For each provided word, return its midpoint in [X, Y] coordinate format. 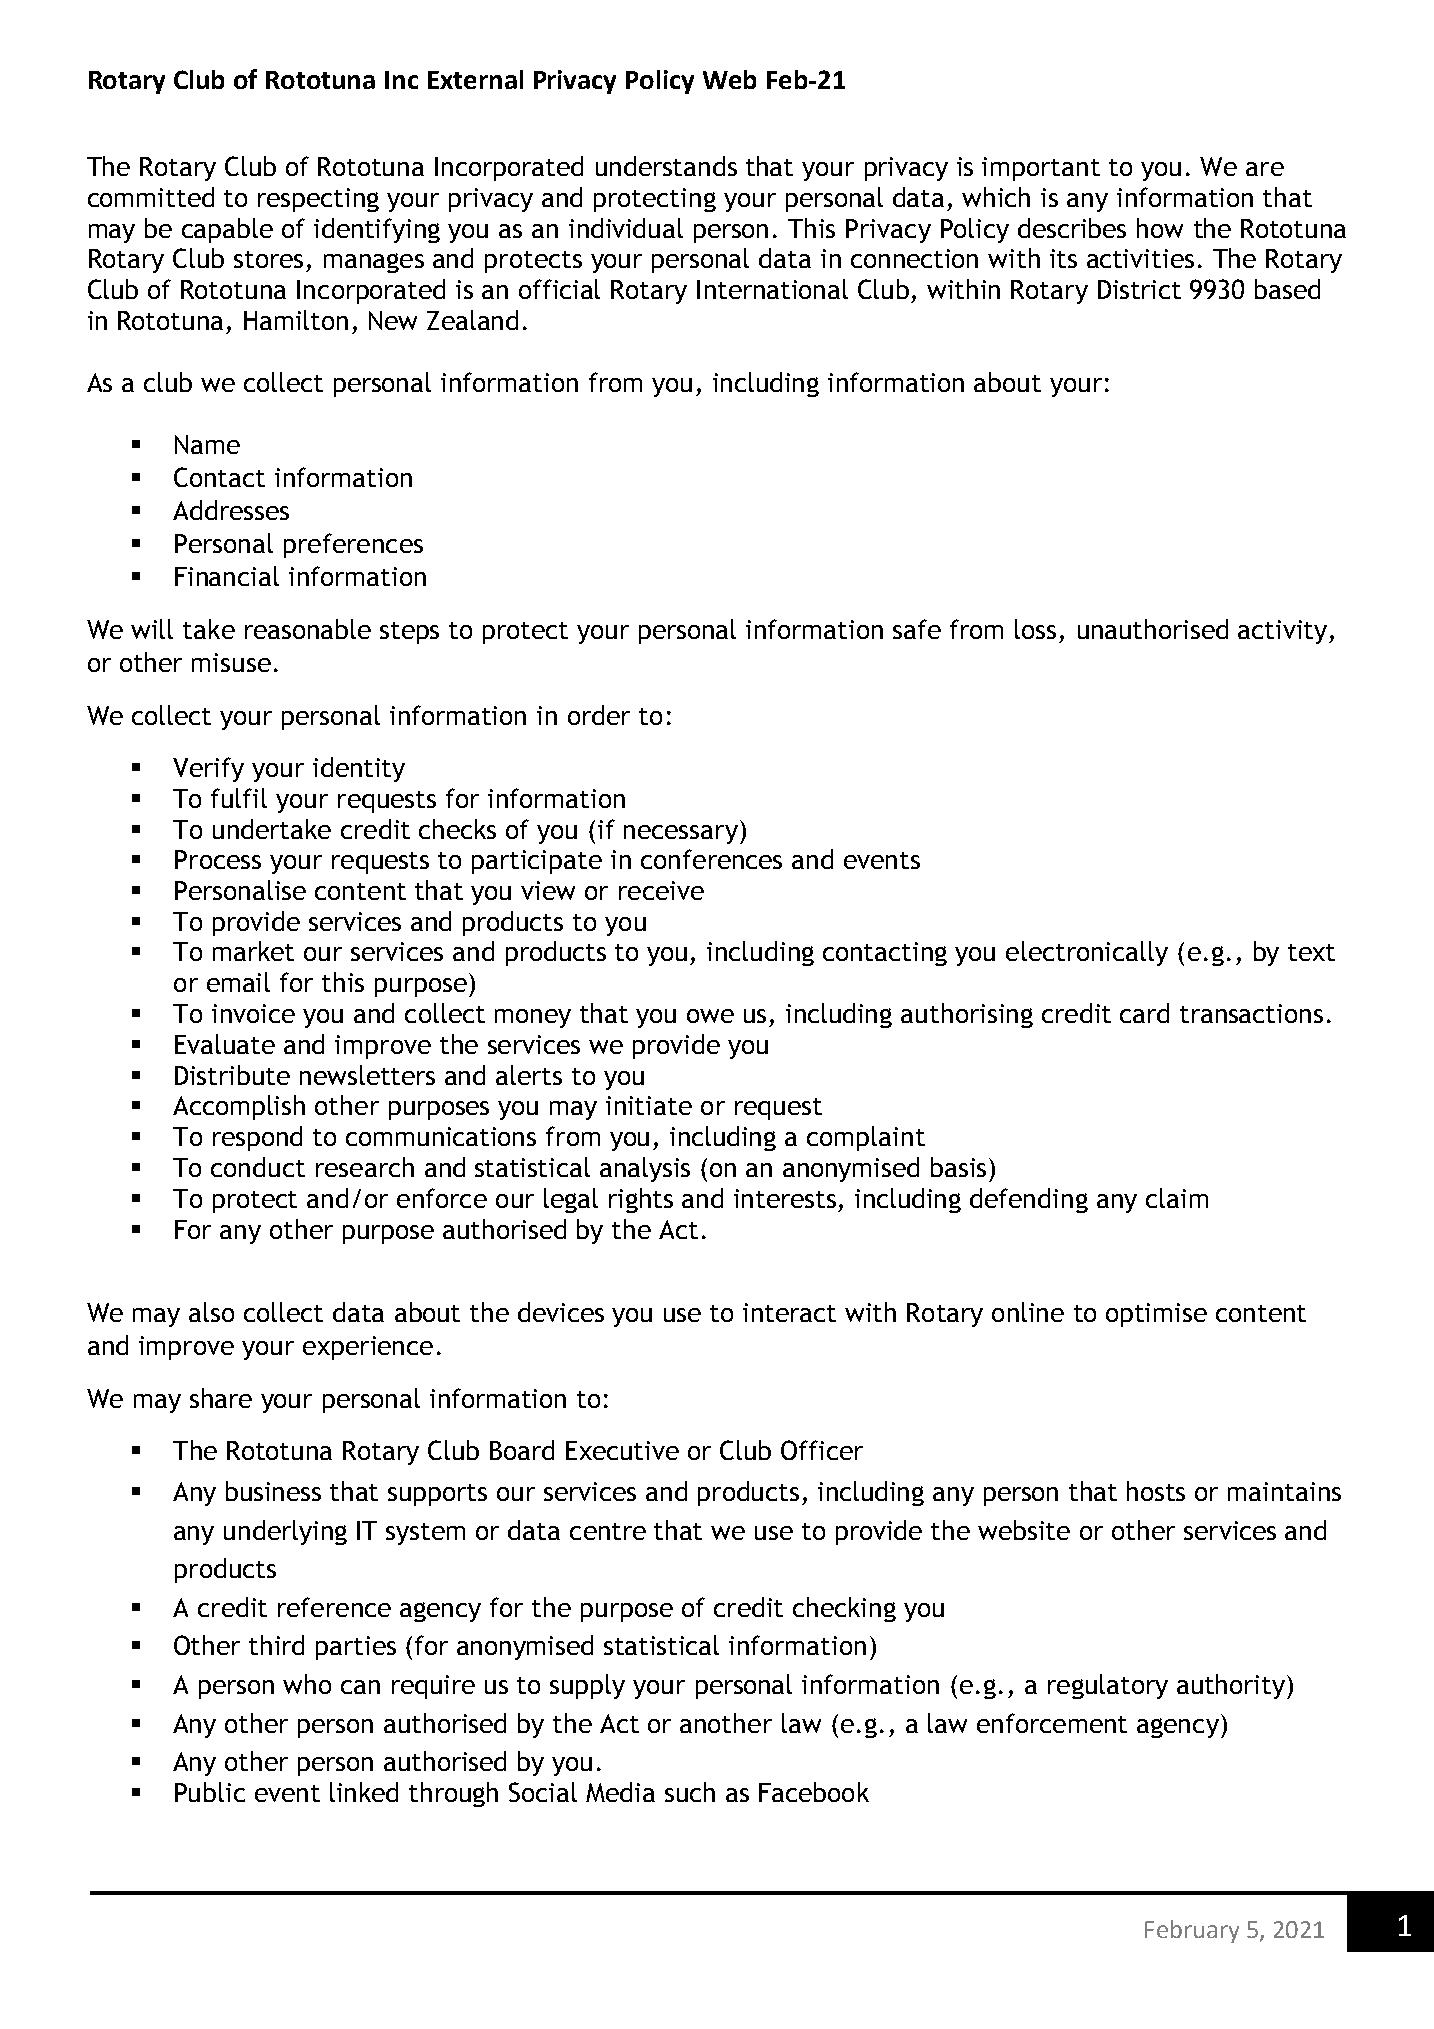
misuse [231, 662]
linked [364, 1792]
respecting [318, 200]
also [211, 1312]
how [1160, 228]
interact [789, 1312]
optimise [1156, 1315]
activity [1284, 632]
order [599, 715]
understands [666, 166]
